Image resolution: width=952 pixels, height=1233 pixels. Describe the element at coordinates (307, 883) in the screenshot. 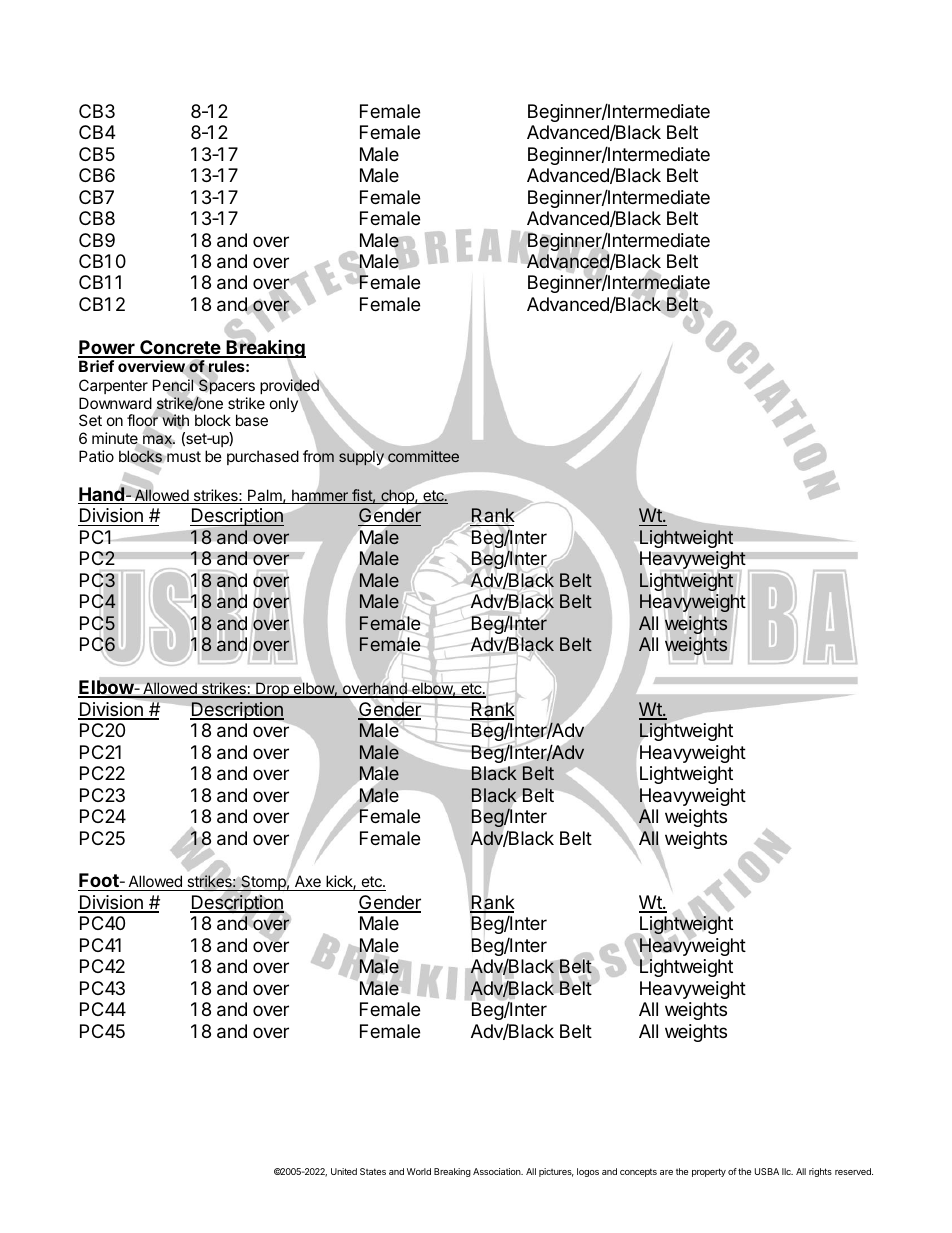

I see `Axe` at that location.
